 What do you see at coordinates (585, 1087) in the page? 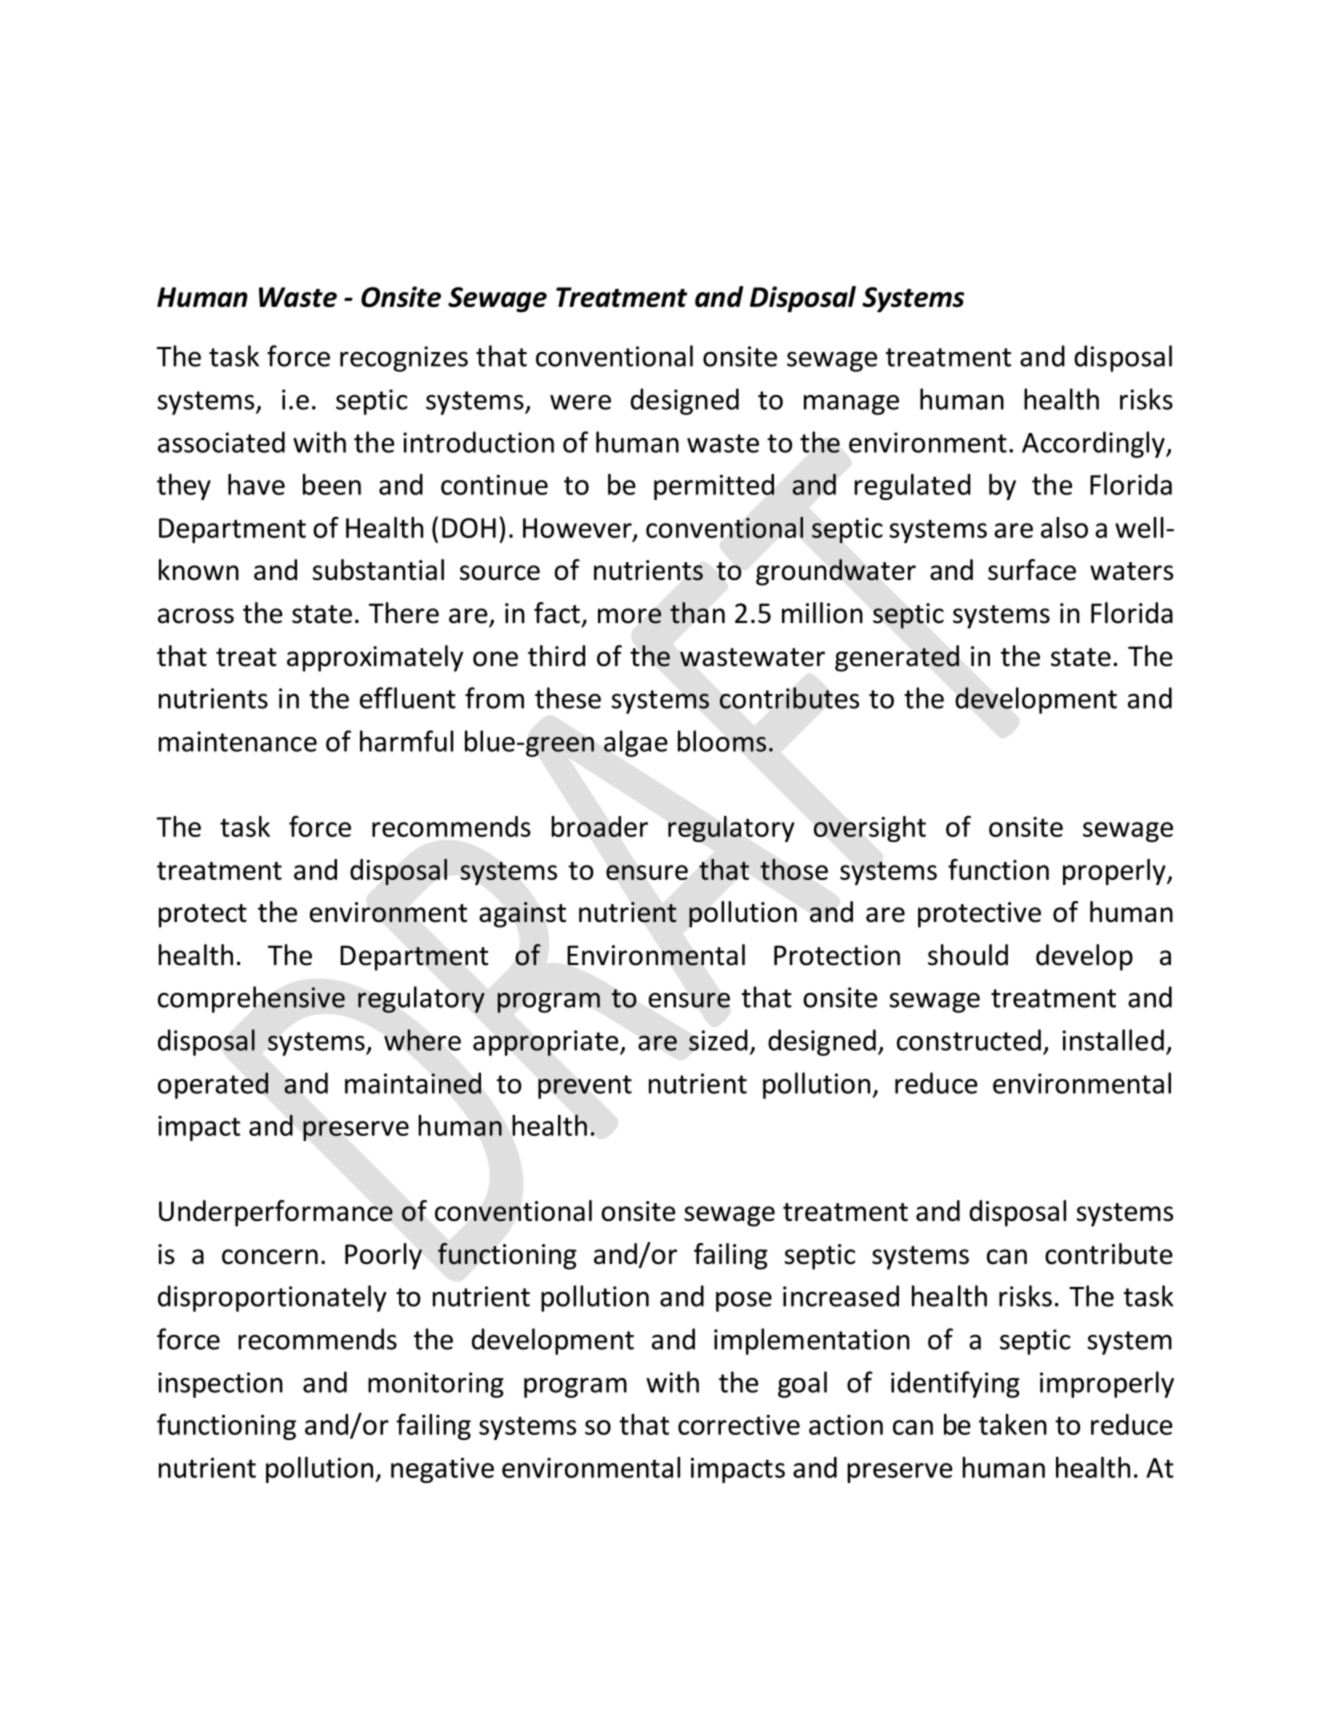
I see `prevent` at bounding box center [585, 1087].
